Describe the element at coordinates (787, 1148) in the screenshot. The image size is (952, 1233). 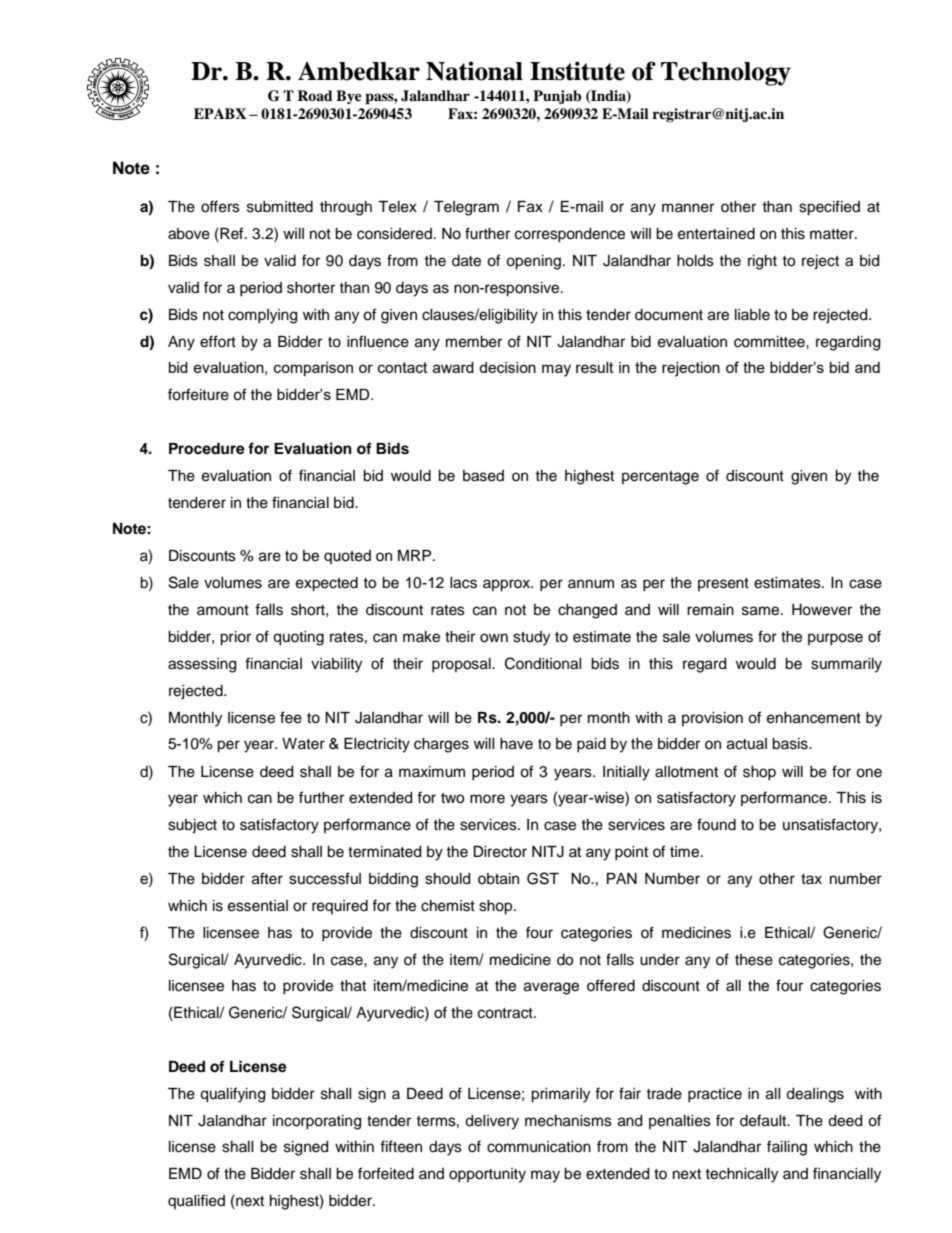
I see `failing` at that location.
